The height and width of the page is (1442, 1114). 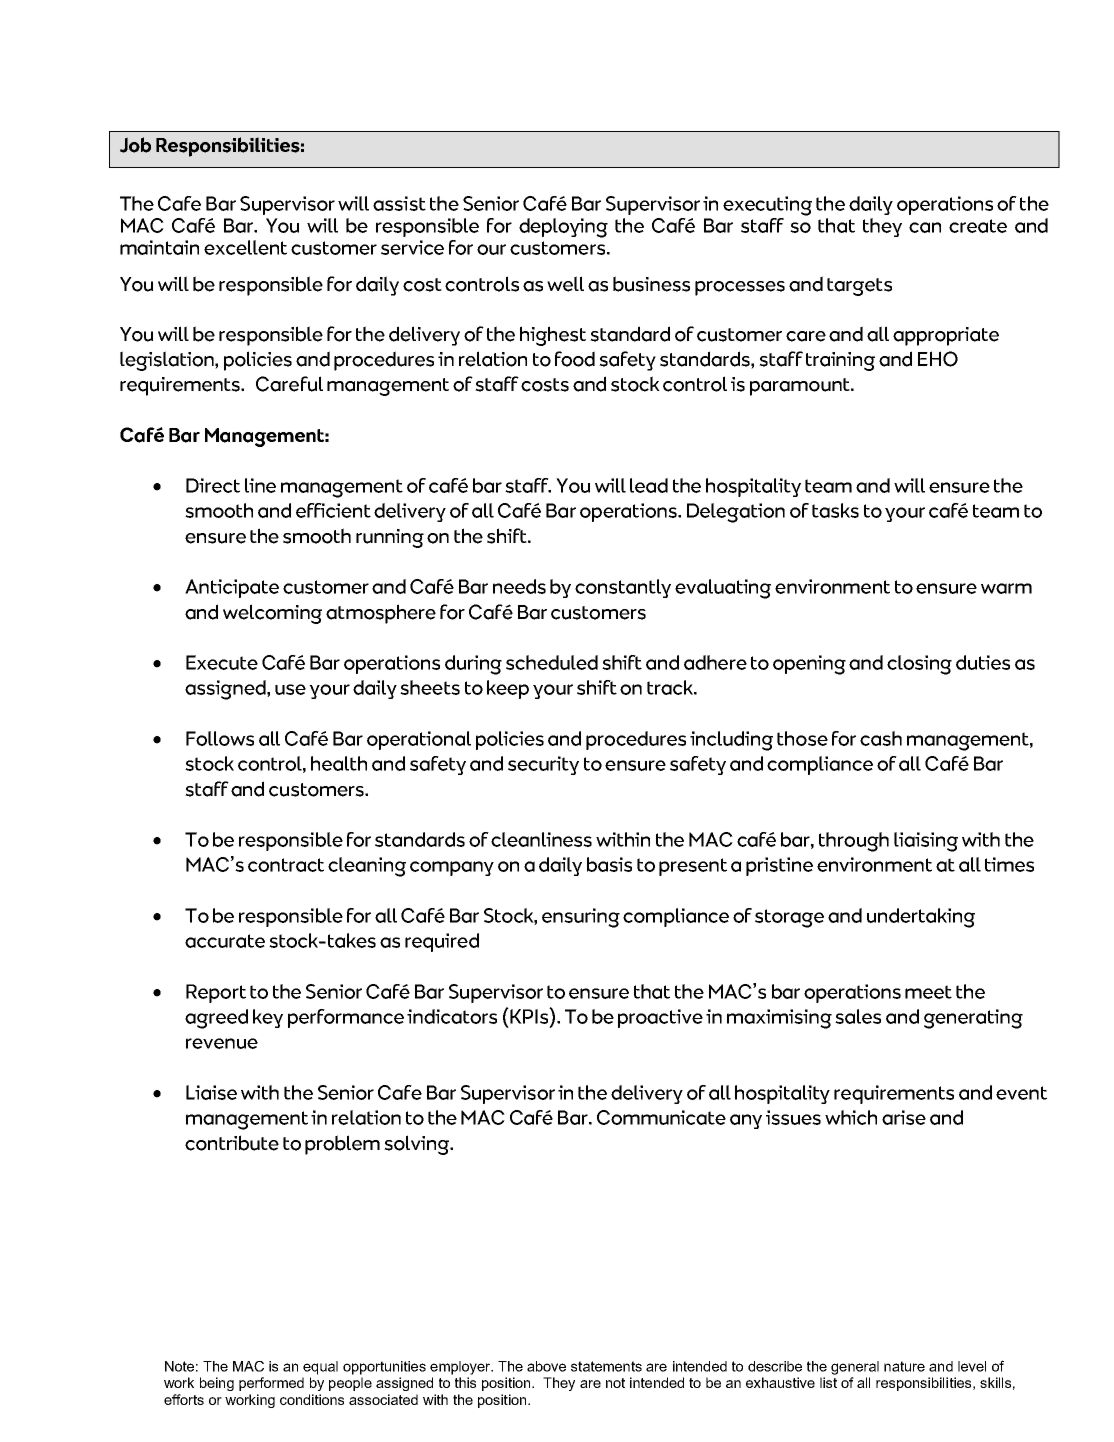 What do you see at coordinates (245, 247) in the page?
I see `excellent` at bounding box center [245, 247].
